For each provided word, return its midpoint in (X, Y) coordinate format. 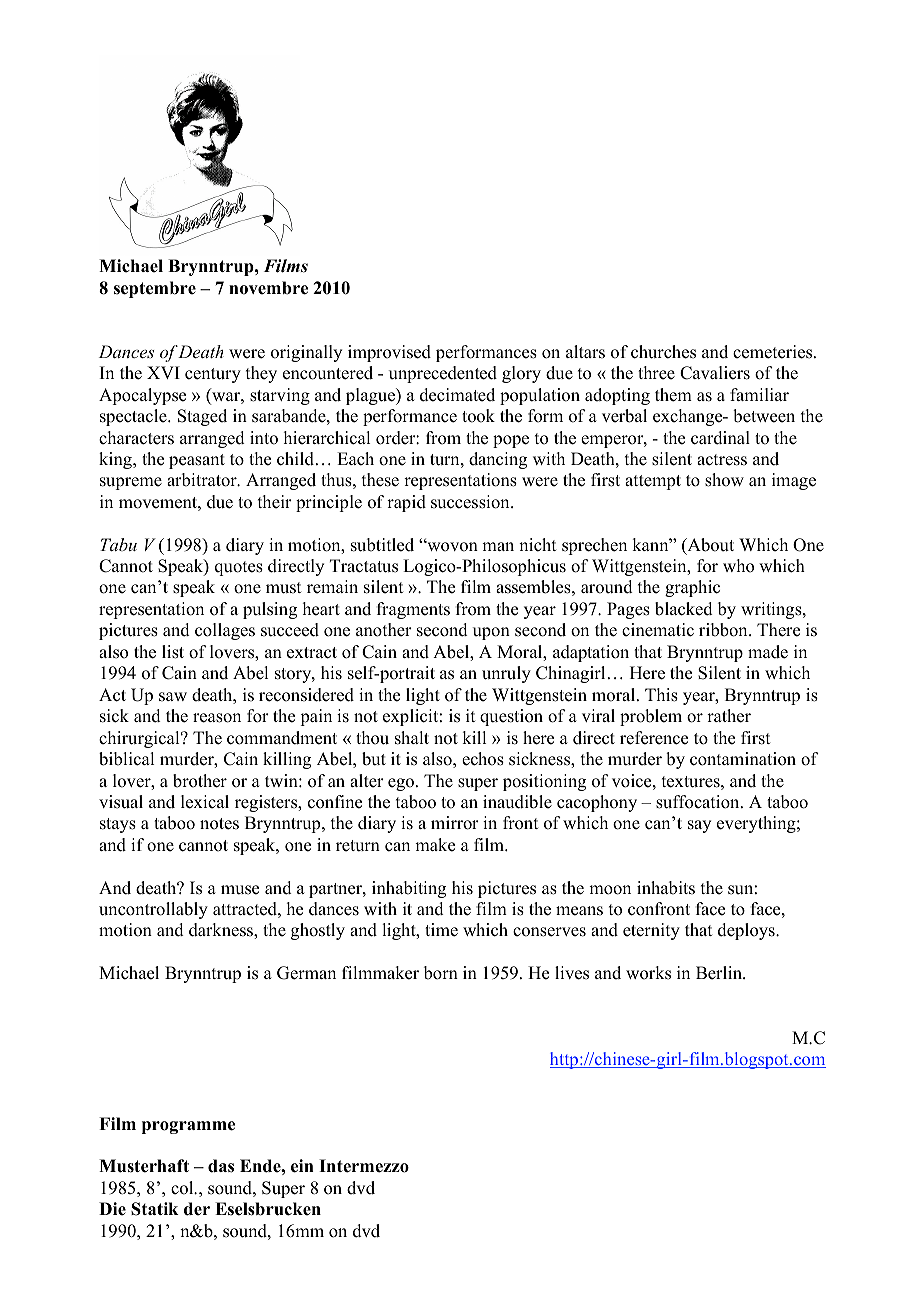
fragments (413, 610)
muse (240, 890)
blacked (684, 609)
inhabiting (409, 889)
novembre (268, 288)
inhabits (666, 888)
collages (225, 631)
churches (663, 352)
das (221, 1166)
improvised (389, 353)
